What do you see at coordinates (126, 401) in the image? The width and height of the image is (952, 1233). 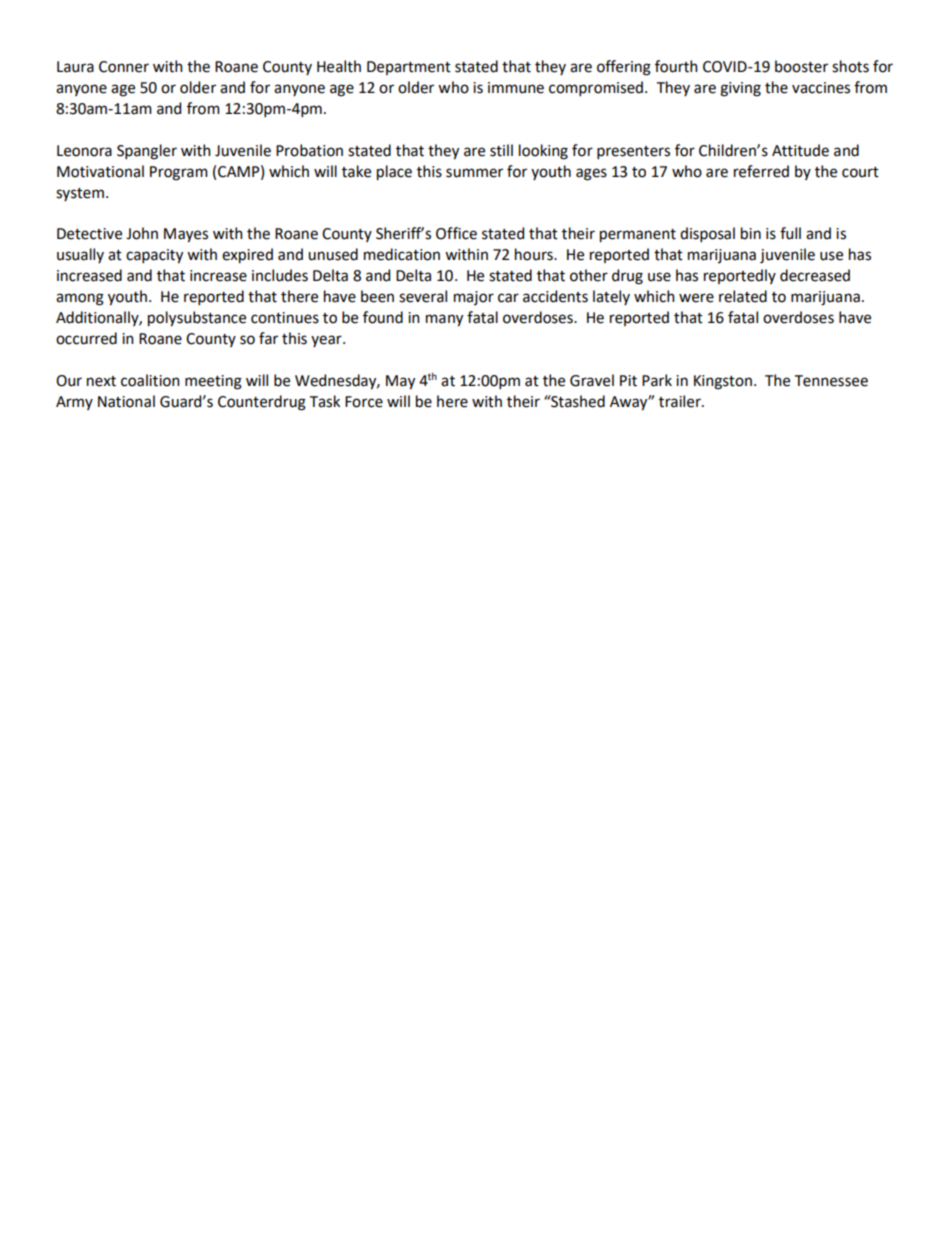 I see `National` at bounding box center [126, 401].
